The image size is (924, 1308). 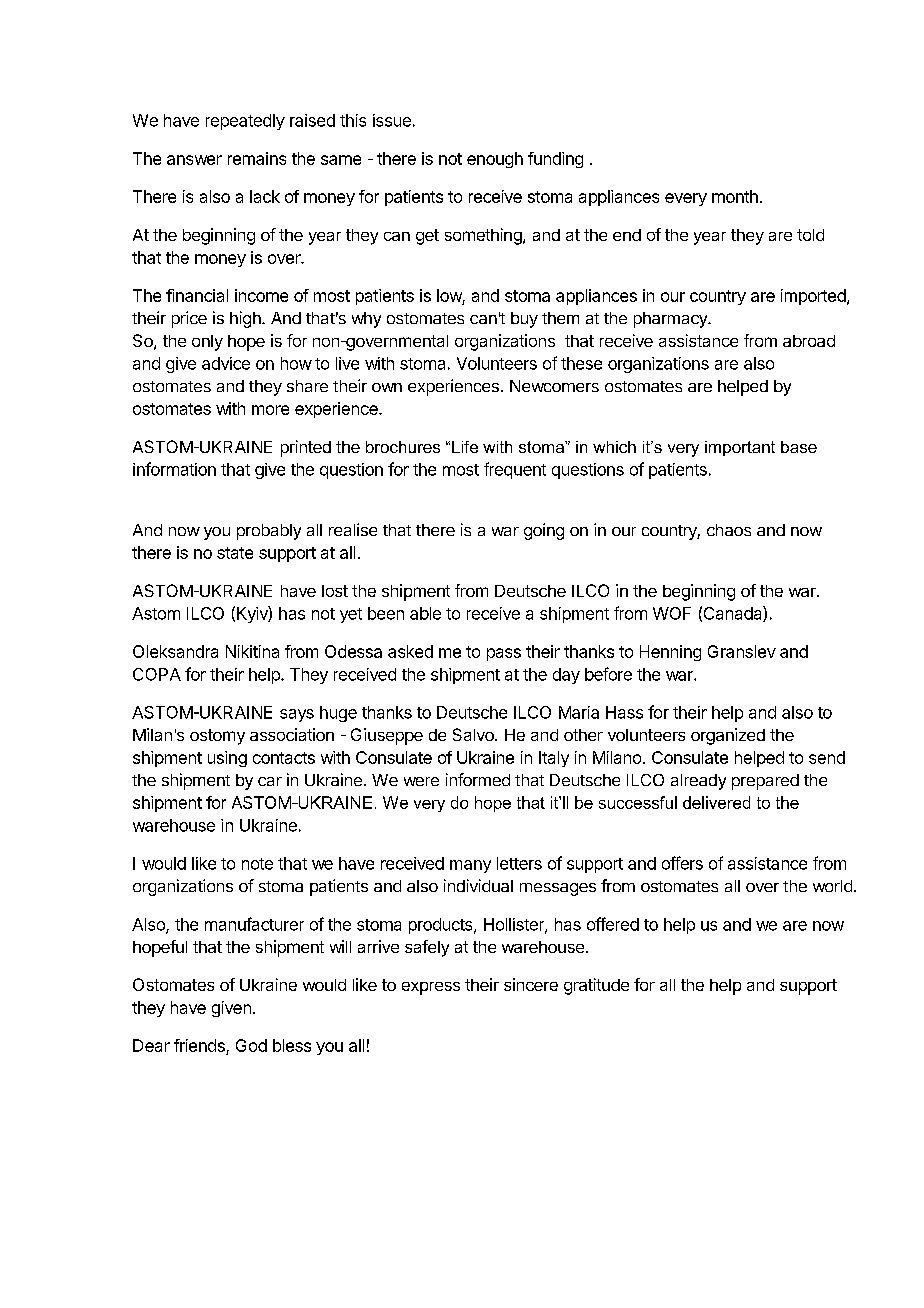 I want to click on enough, so click(x=495, y=160).
